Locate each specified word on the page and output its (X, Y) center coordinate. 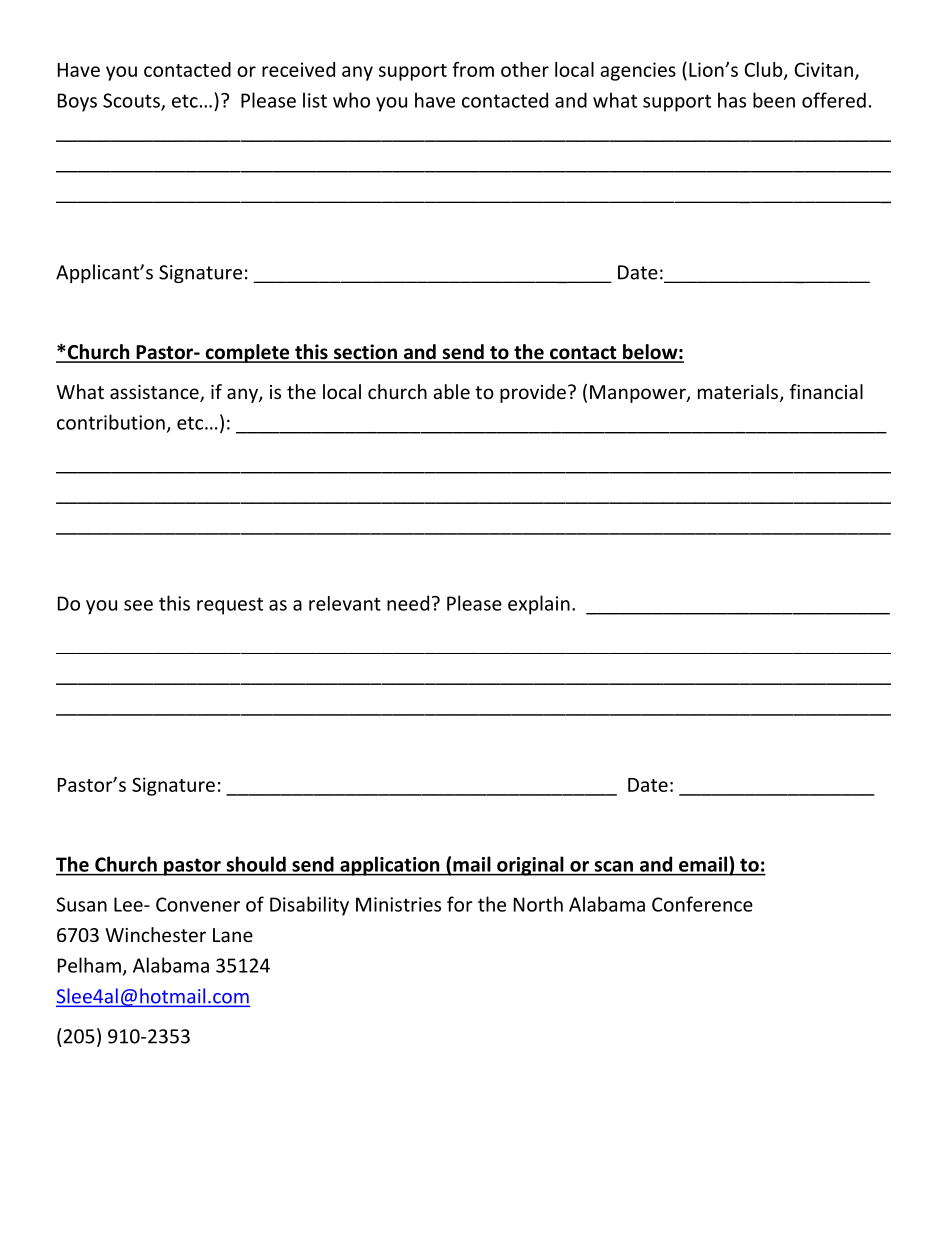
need (408, 603)
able (451, 391)
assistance (155, 393)
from (473, 69)
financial (826, 391)
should (256, 864)
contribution (111, 422)
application (390, 866)
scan (614, 866)
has (732, 100)
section (365, 353)
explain (539, 605)
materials (738, 391)
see (138, 605)
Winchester (155, 934)
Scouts (132, 101)
